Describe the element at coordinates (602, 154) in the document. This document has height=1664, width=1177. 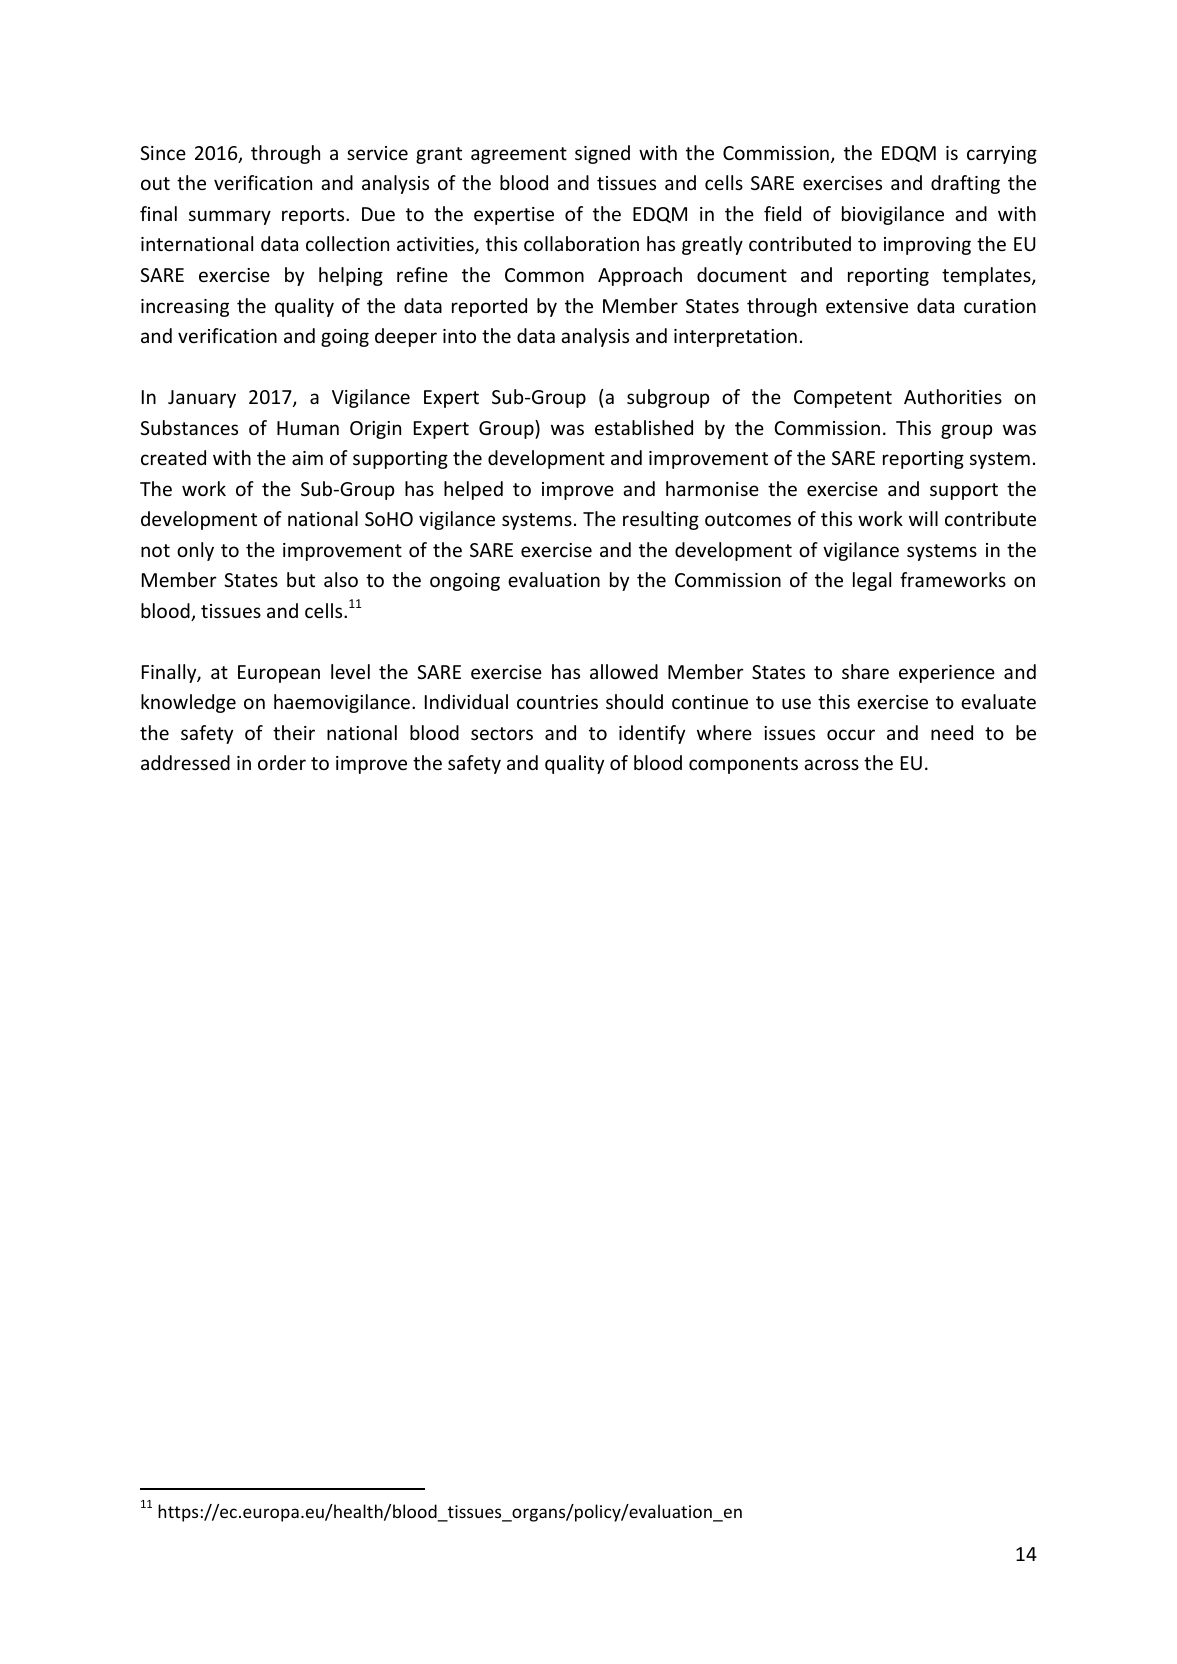
I see `signed` at that location.
